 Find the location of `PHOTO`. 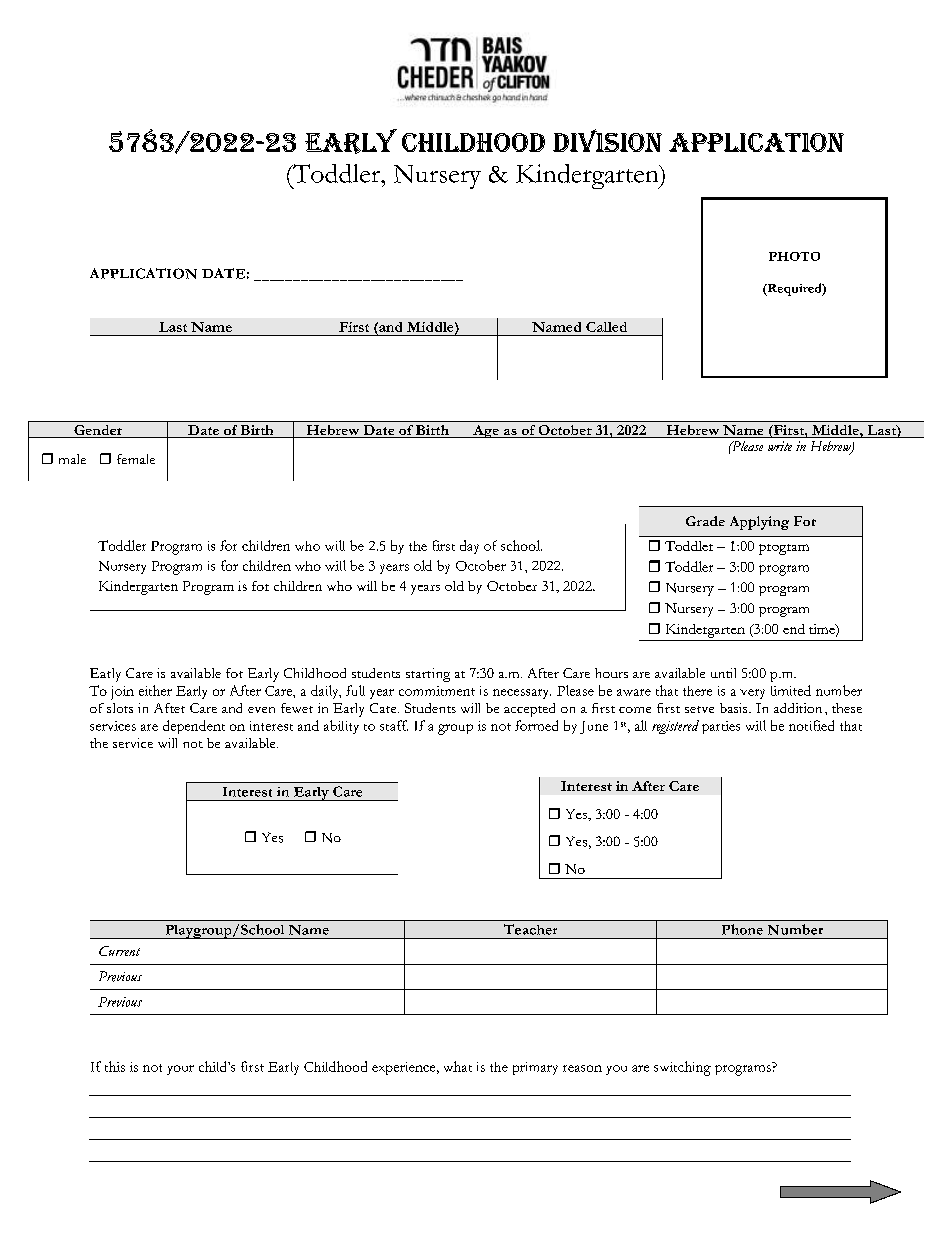

PHOTO is located at coordinates (794, 256).
